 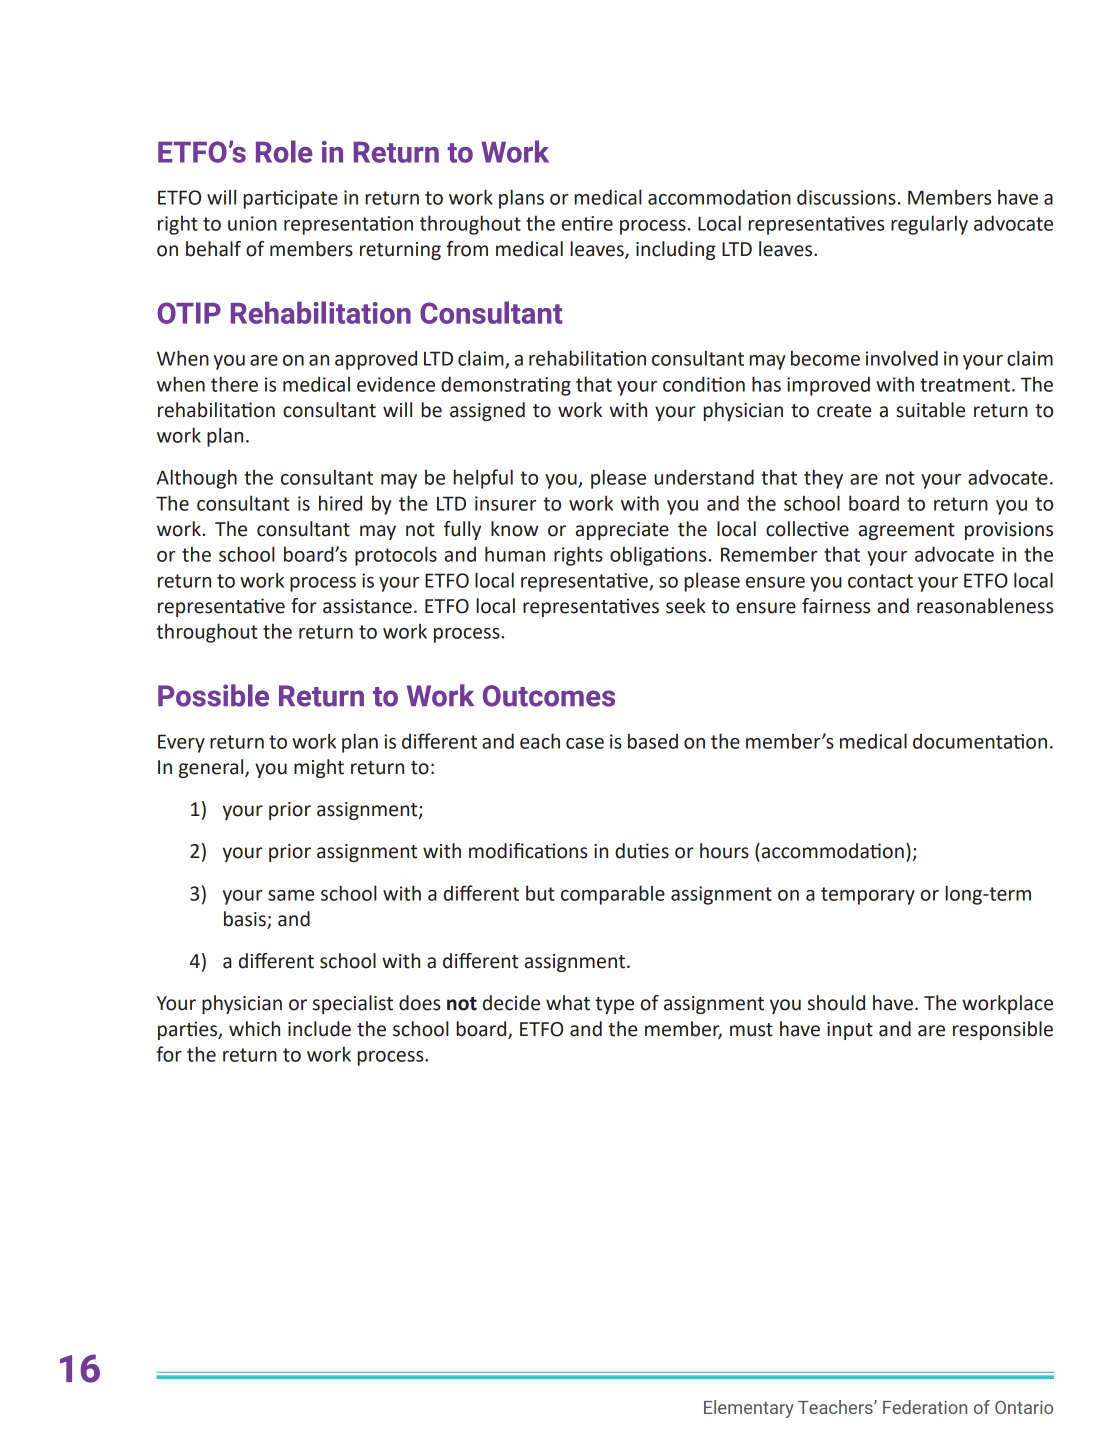 What do you see at coordinates (614, 1005) in the screenshot?
I see `type` at bounding box center [614, 1005].
